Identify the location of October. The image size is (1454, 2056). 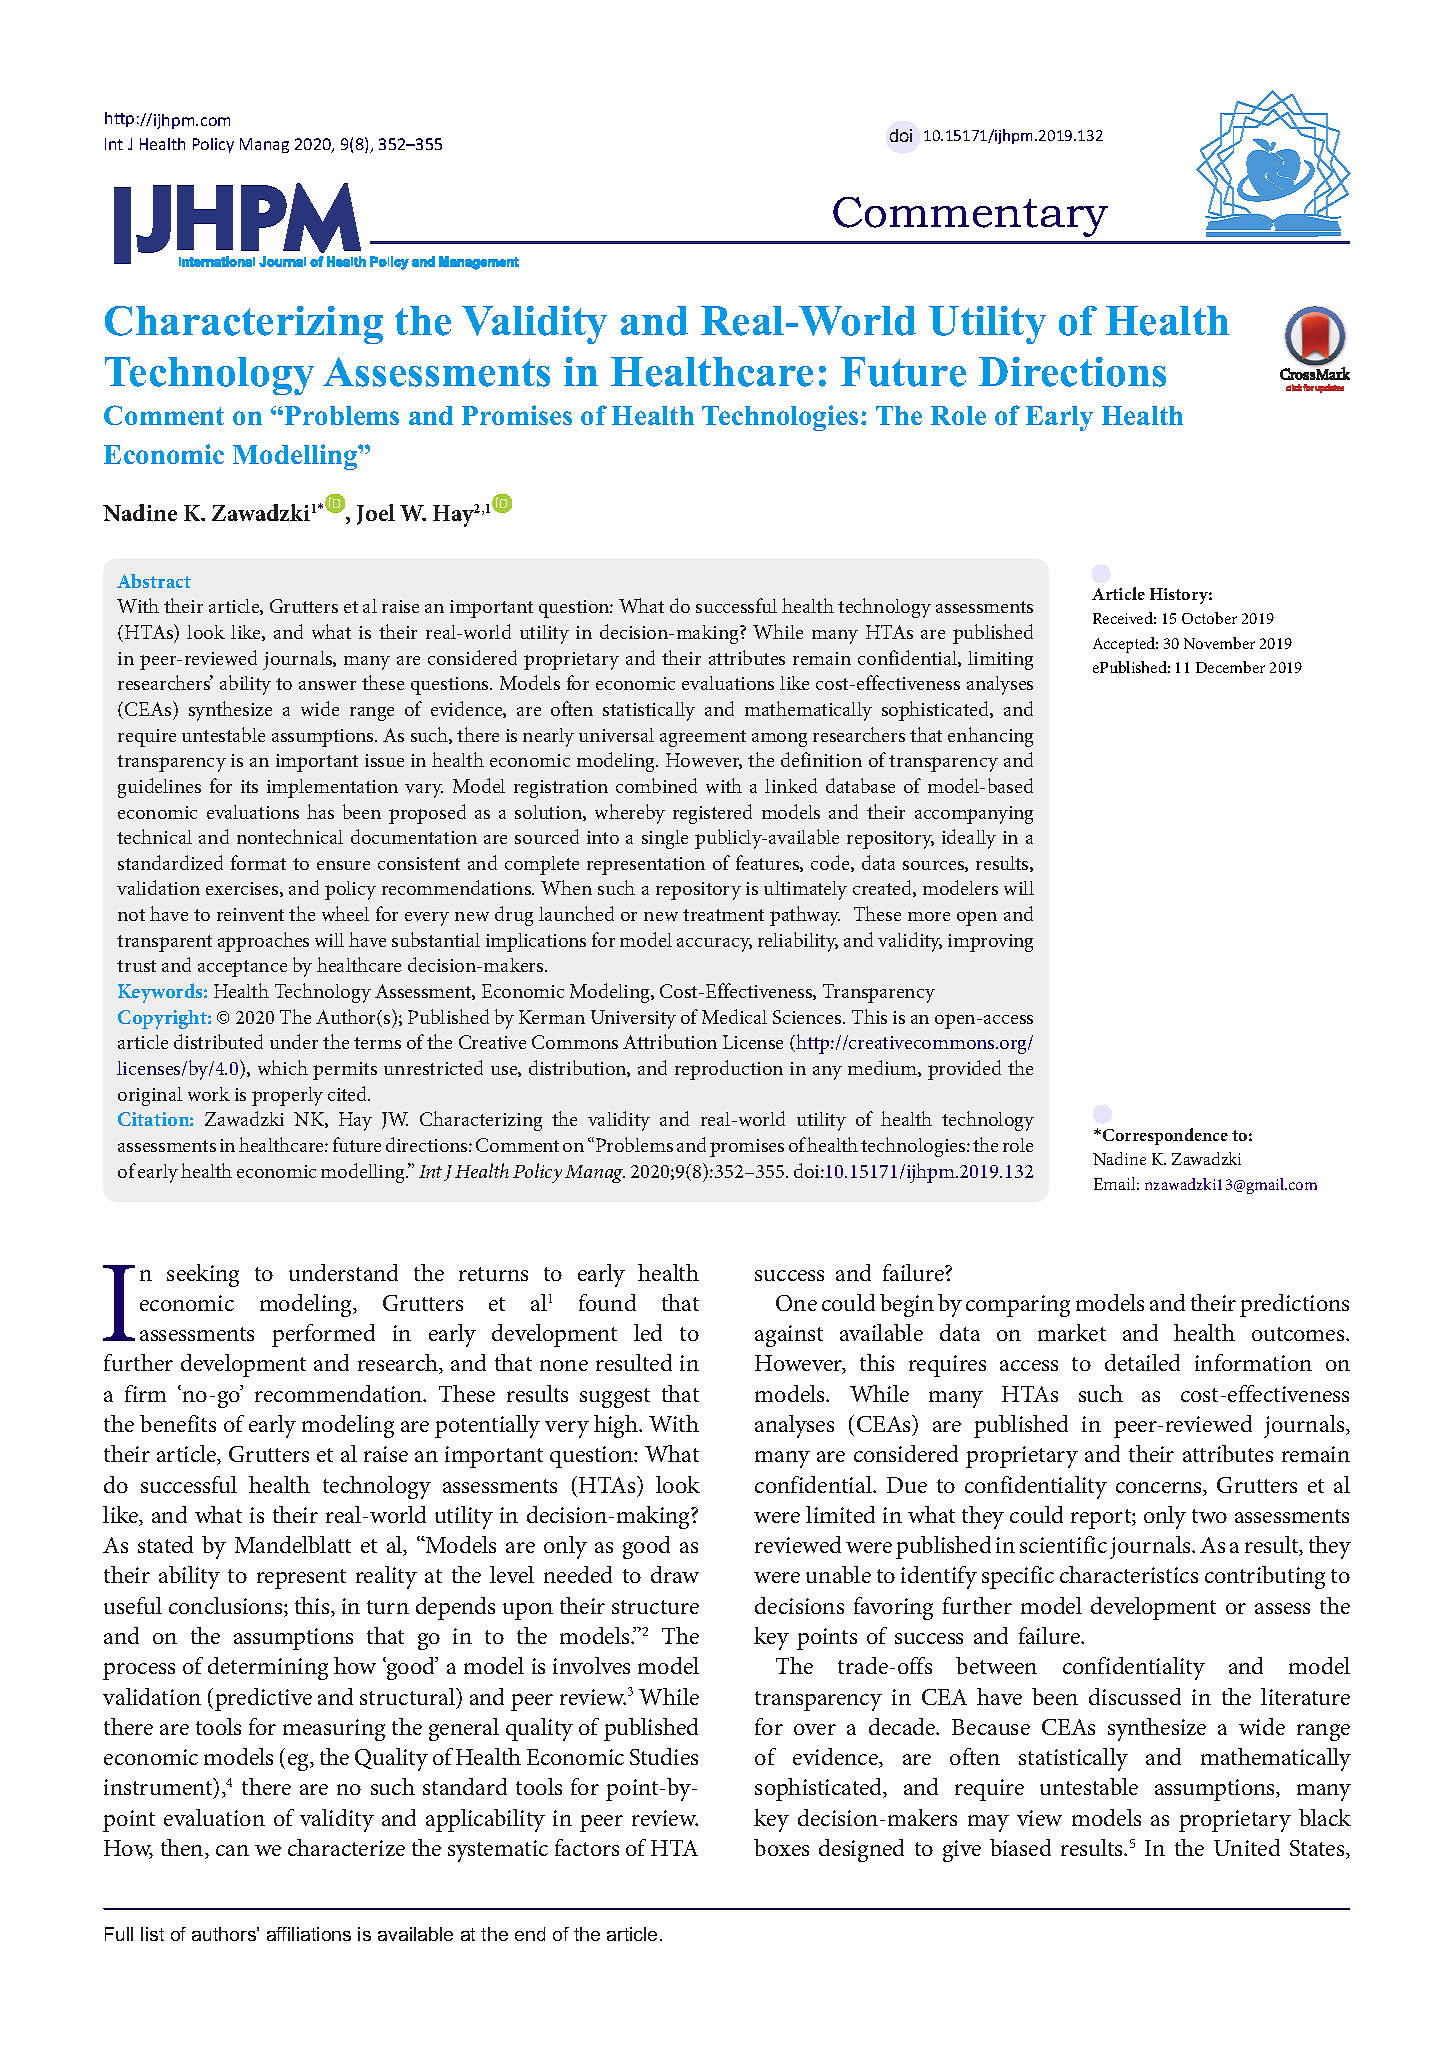
(1209, 618).
